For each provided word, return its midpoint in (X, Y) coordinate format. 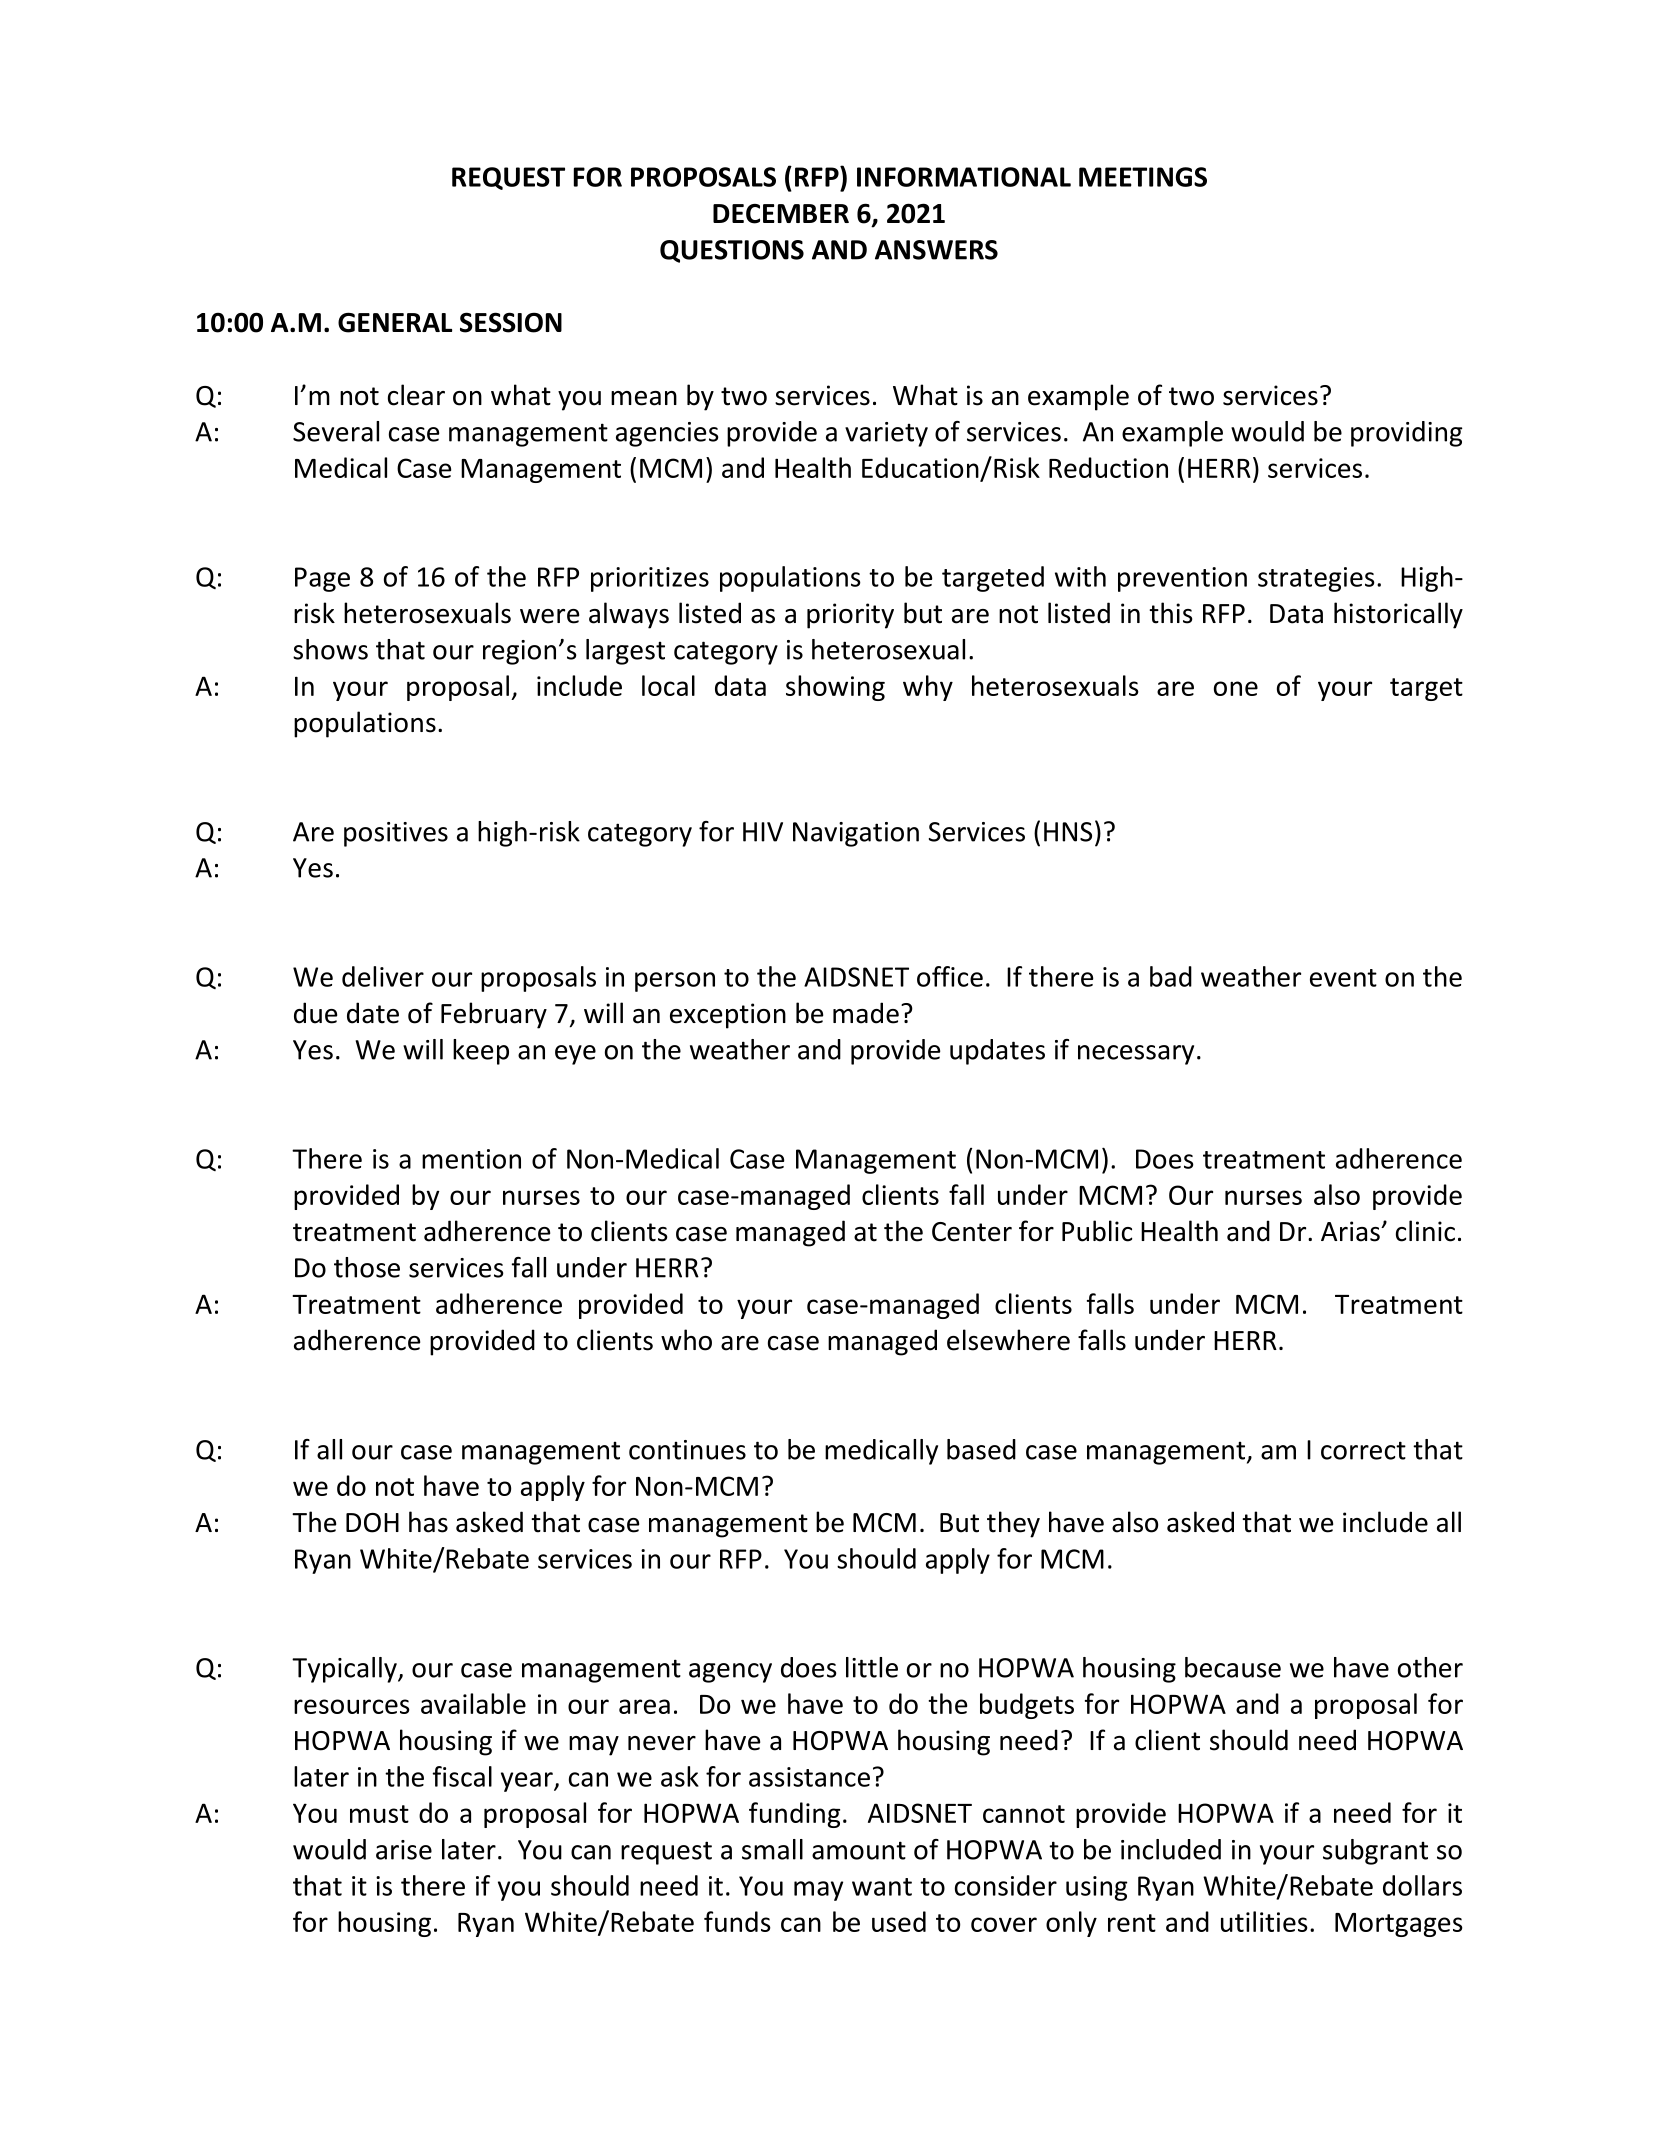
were (549, 616)
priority (850, 616)
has (428, 1522)
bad (1171, 976)
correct (1363, 1450)
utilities (1264, 1921)
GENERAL (395, 322)
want (882, 1887)
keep (481, 1052)
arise (404, 1850)
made (866, 1013)
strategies (1316, 579)
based (981, 1449)
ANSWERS (936, 250)
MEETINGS (1143, 177)
